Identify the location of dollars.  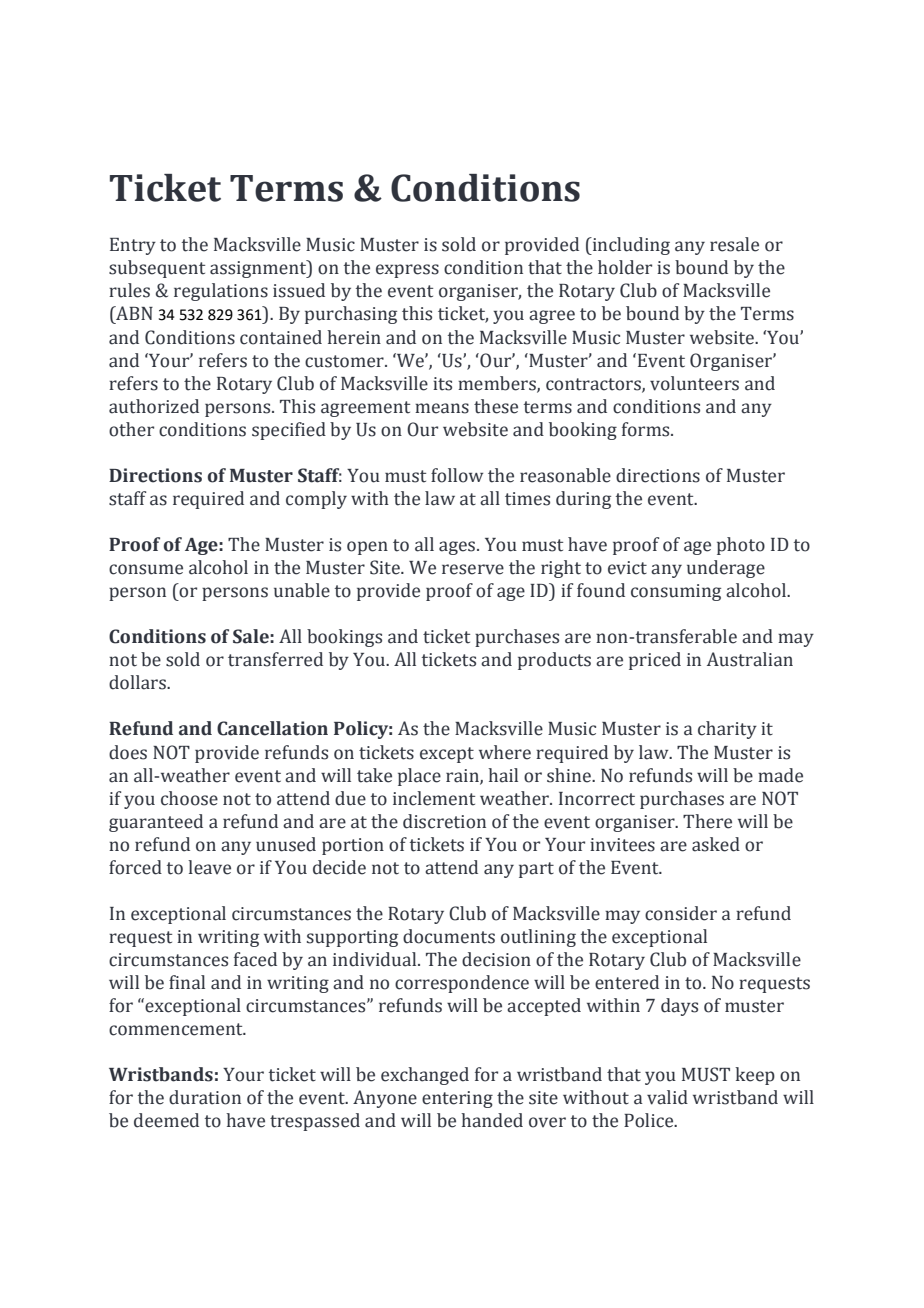
(138, 682).
